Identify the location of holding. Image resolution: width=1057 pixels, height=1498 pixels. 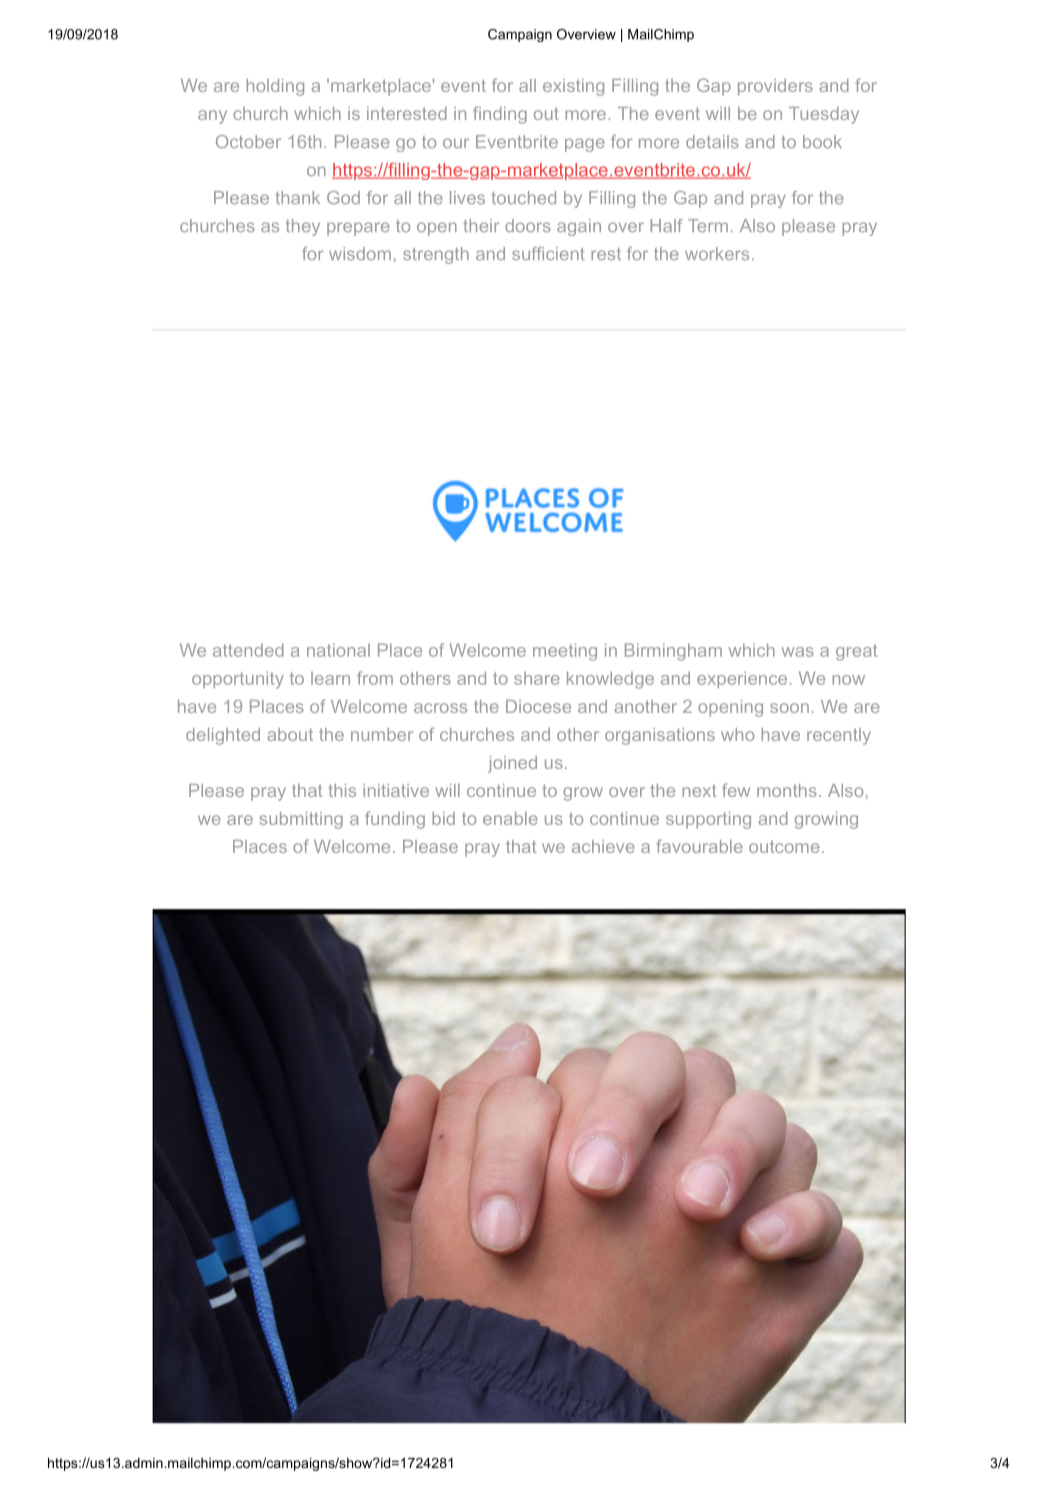
(275, 87).
